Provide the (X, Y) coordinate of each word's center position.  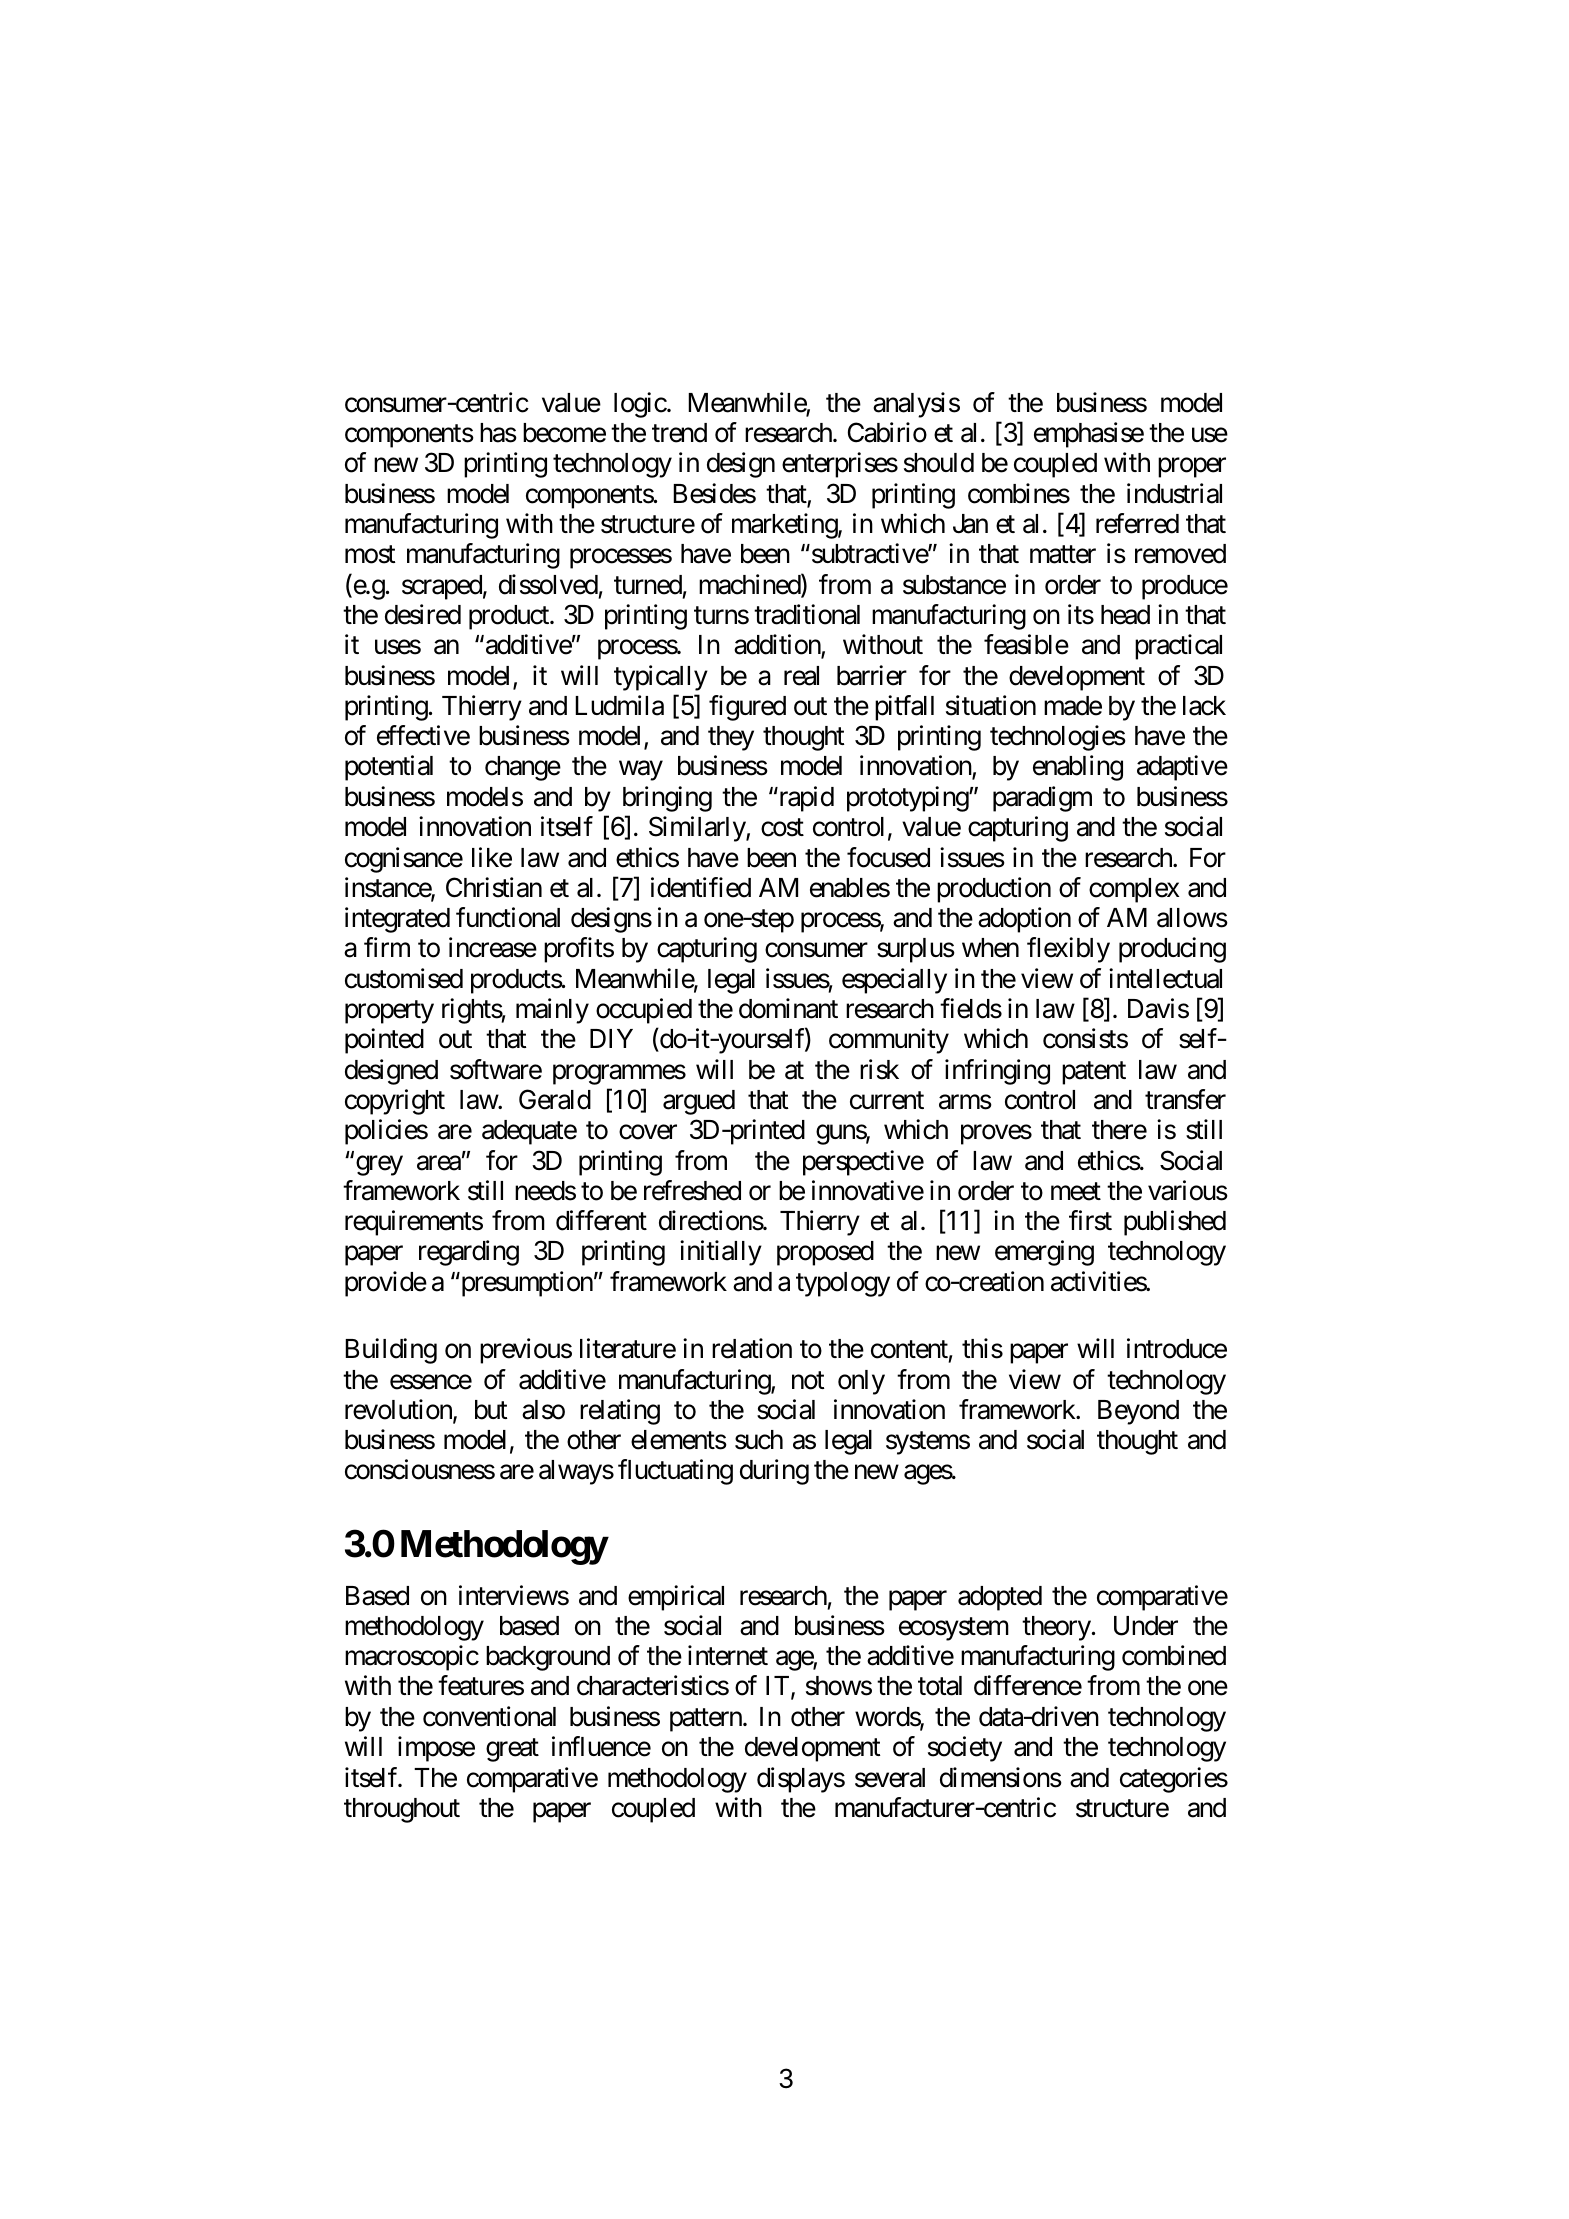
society (965, 1749)
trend (679, 433)
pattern (707, 1720)
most (370, 555)
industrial (1174, 493)
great (512, 1750)
